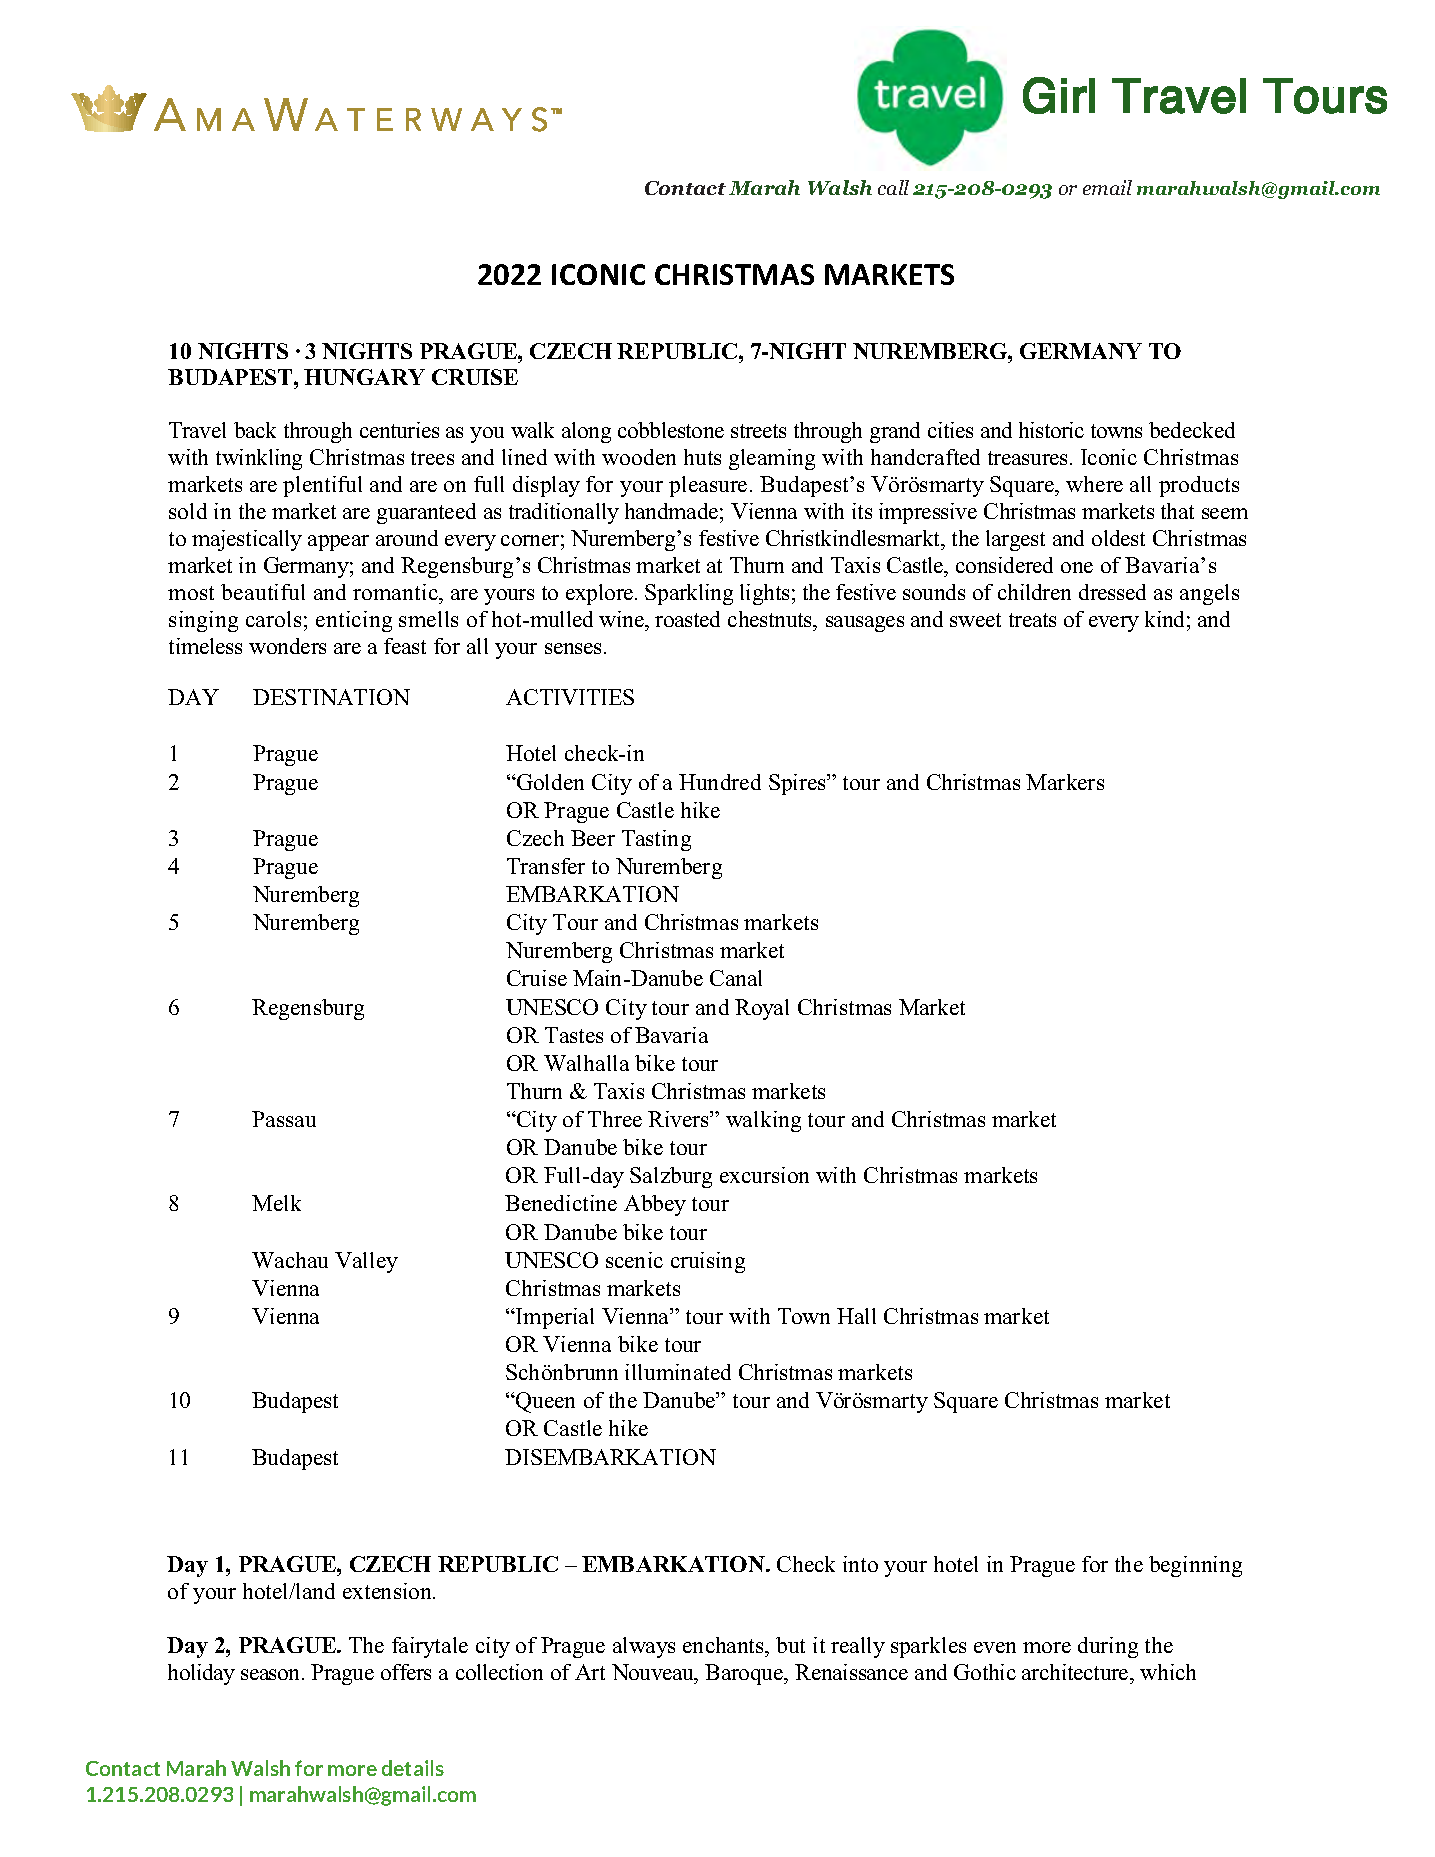 The width and height of the page is (1435, 1857). I want to click on Canal, so click(736, 978).
